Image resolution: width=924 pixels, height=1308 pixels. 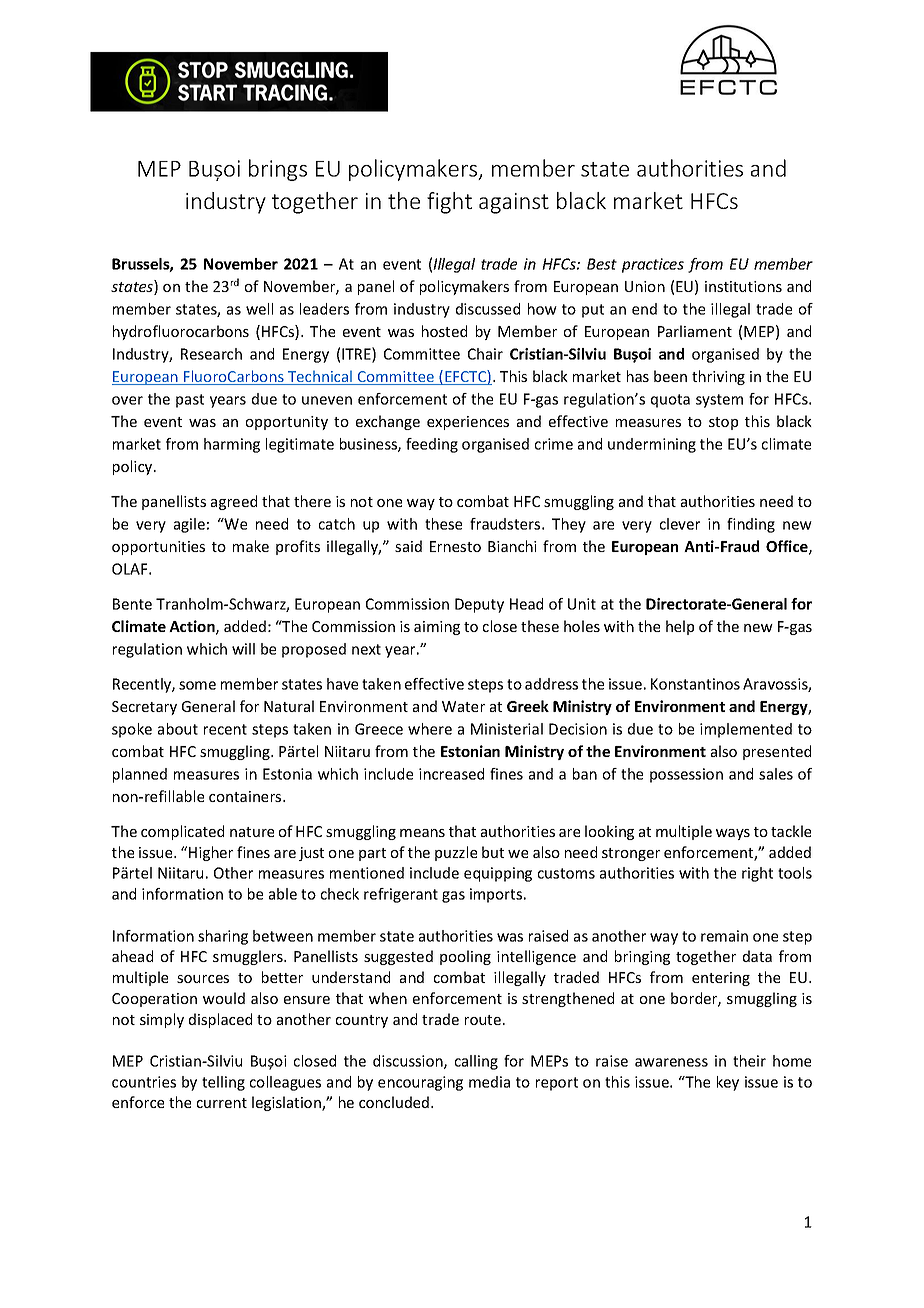 I want to click on key, so click(x=728, y=1083).
